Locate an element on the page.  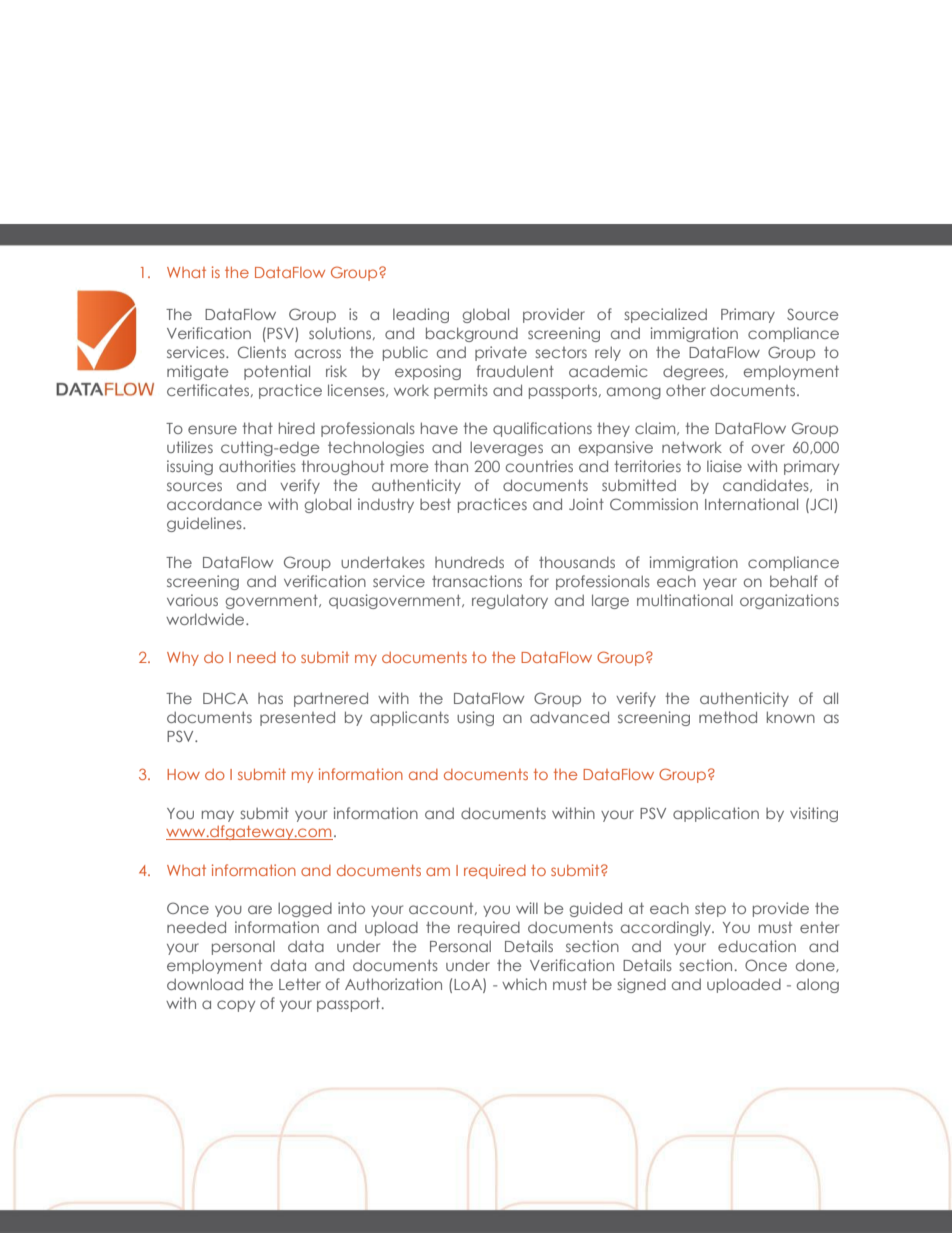
method is located at coordinates (728, 717).
